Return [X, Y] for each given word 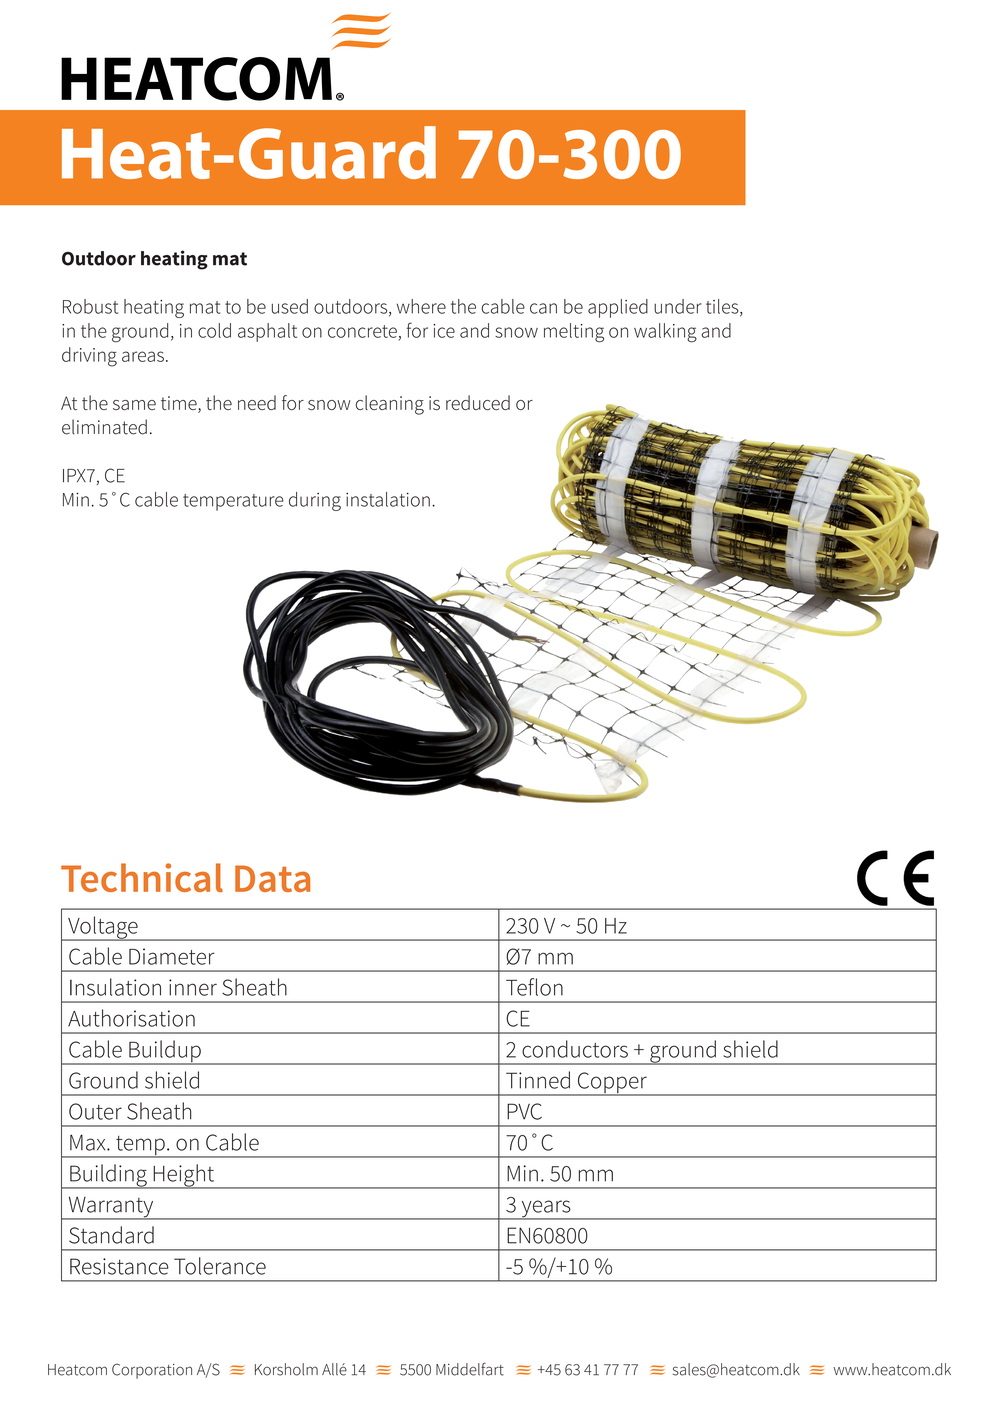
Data [272, 878]
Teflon [534, 987]
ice [444, 331]
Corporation [152, 1371]
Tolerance [220, 1266]
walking [665, 333]
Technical [142, 877]
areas [143, 356]
